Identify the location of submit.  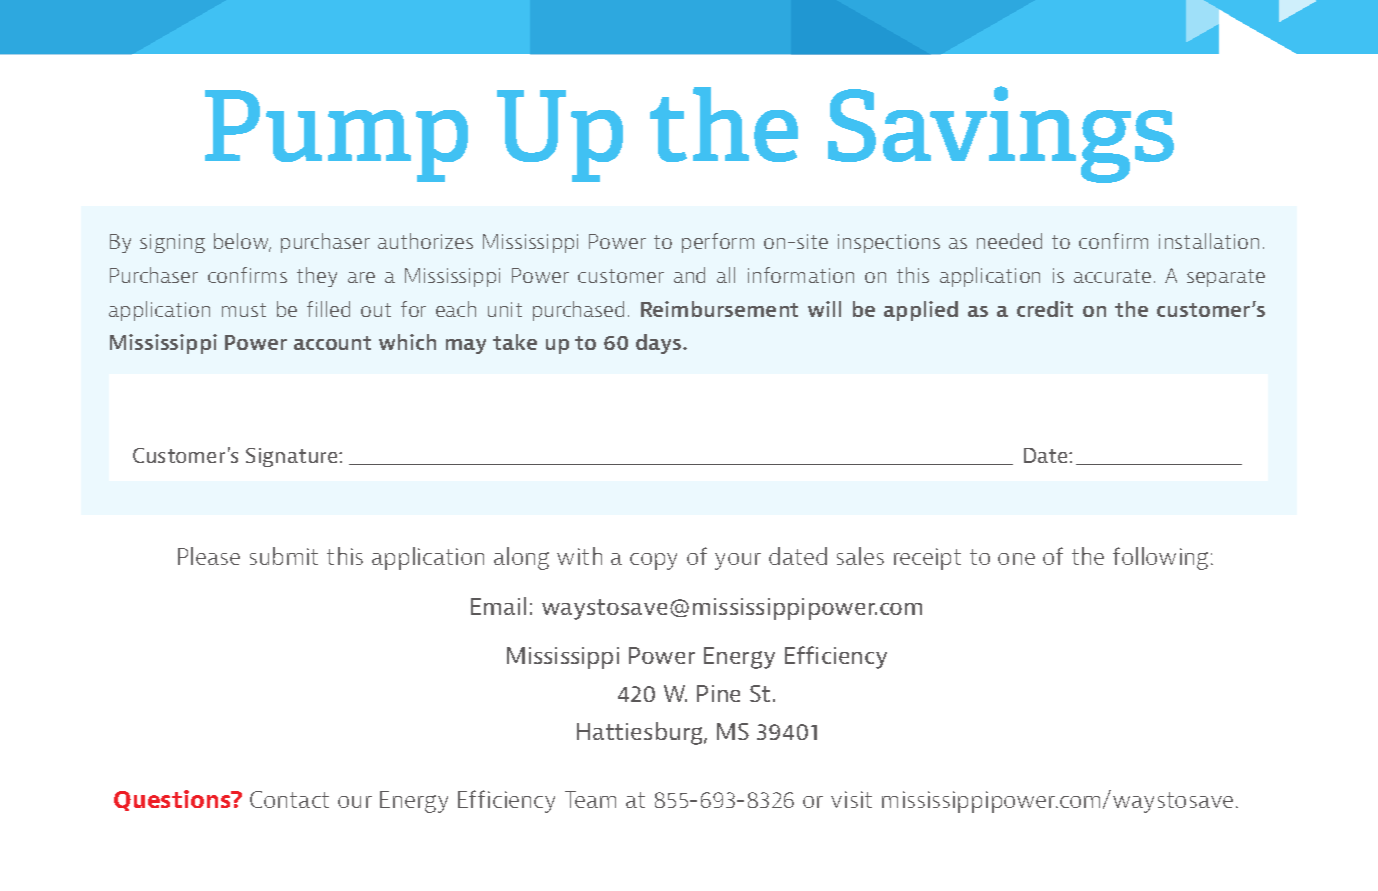
(284, 556).
